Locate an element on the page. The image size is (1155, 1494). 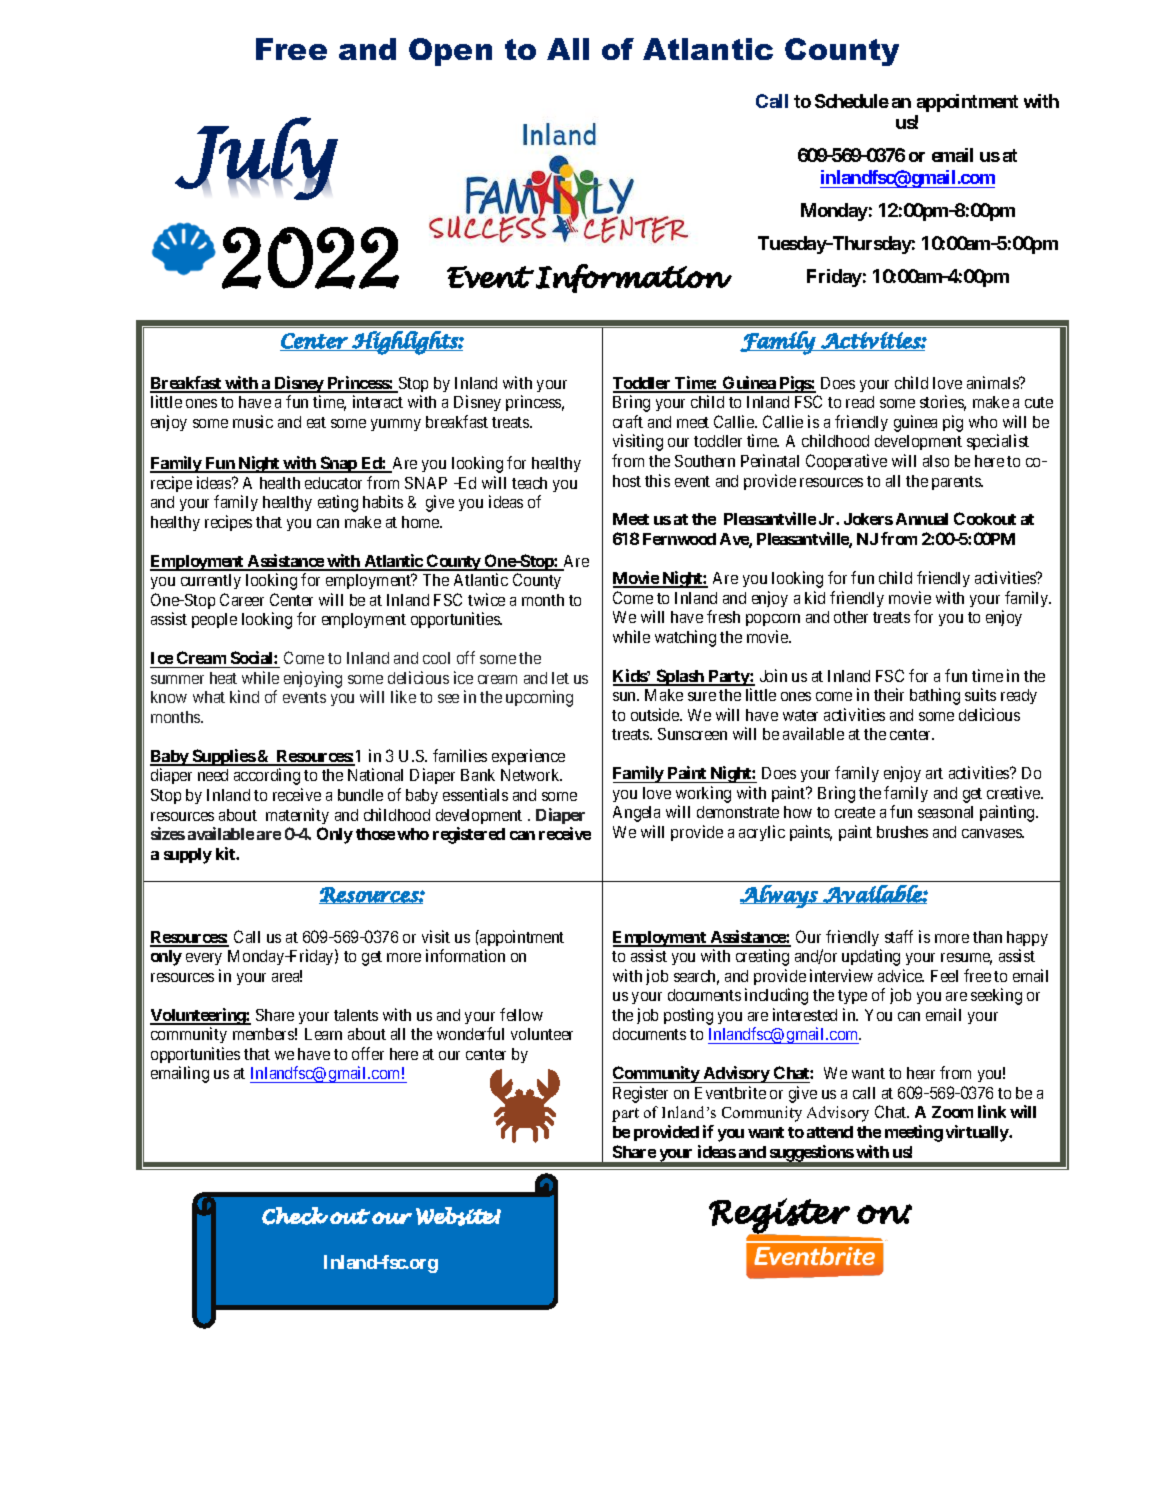
Career is located at coordinates (242, 599).
